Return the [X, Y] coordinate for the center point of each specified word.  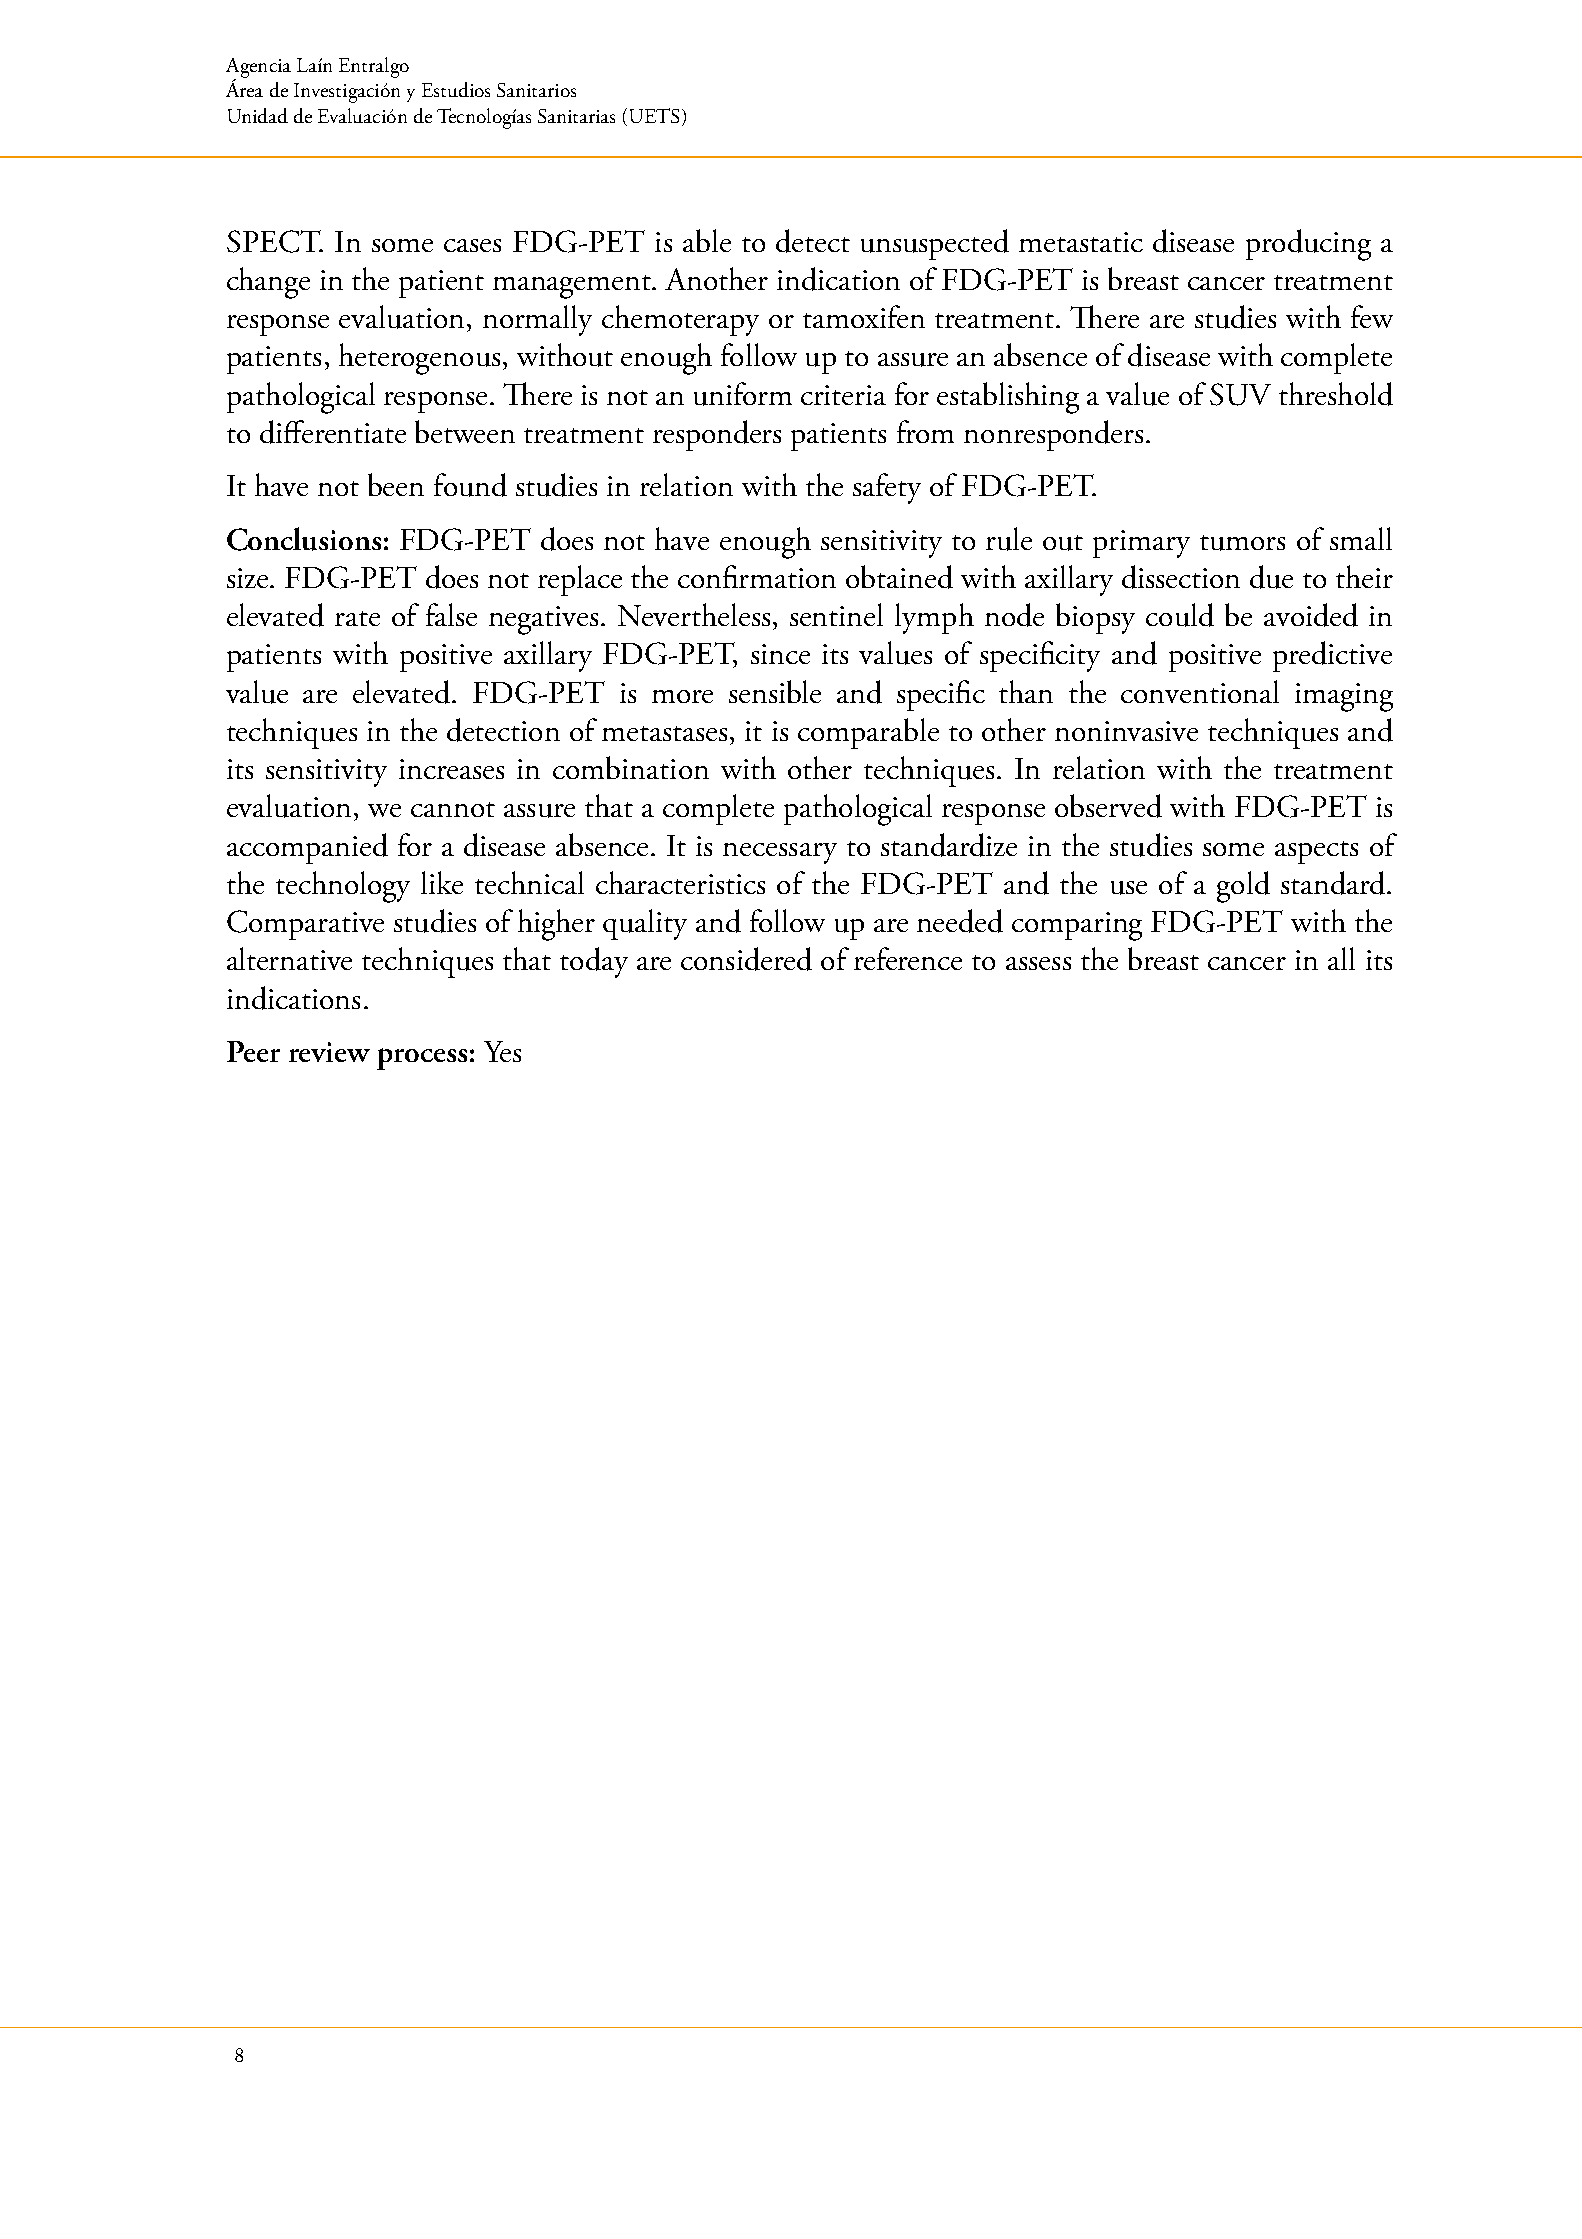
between [465, 431]
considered [746, 959]
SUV [1240, 394]
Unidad [258, 115]
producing [1308, 245]
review [329, 1052]
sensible [775, 691]
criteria [843, 395]
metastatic [1081, 242]
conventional [1200, 691]
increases [451, 769]
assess [1038, 963]
